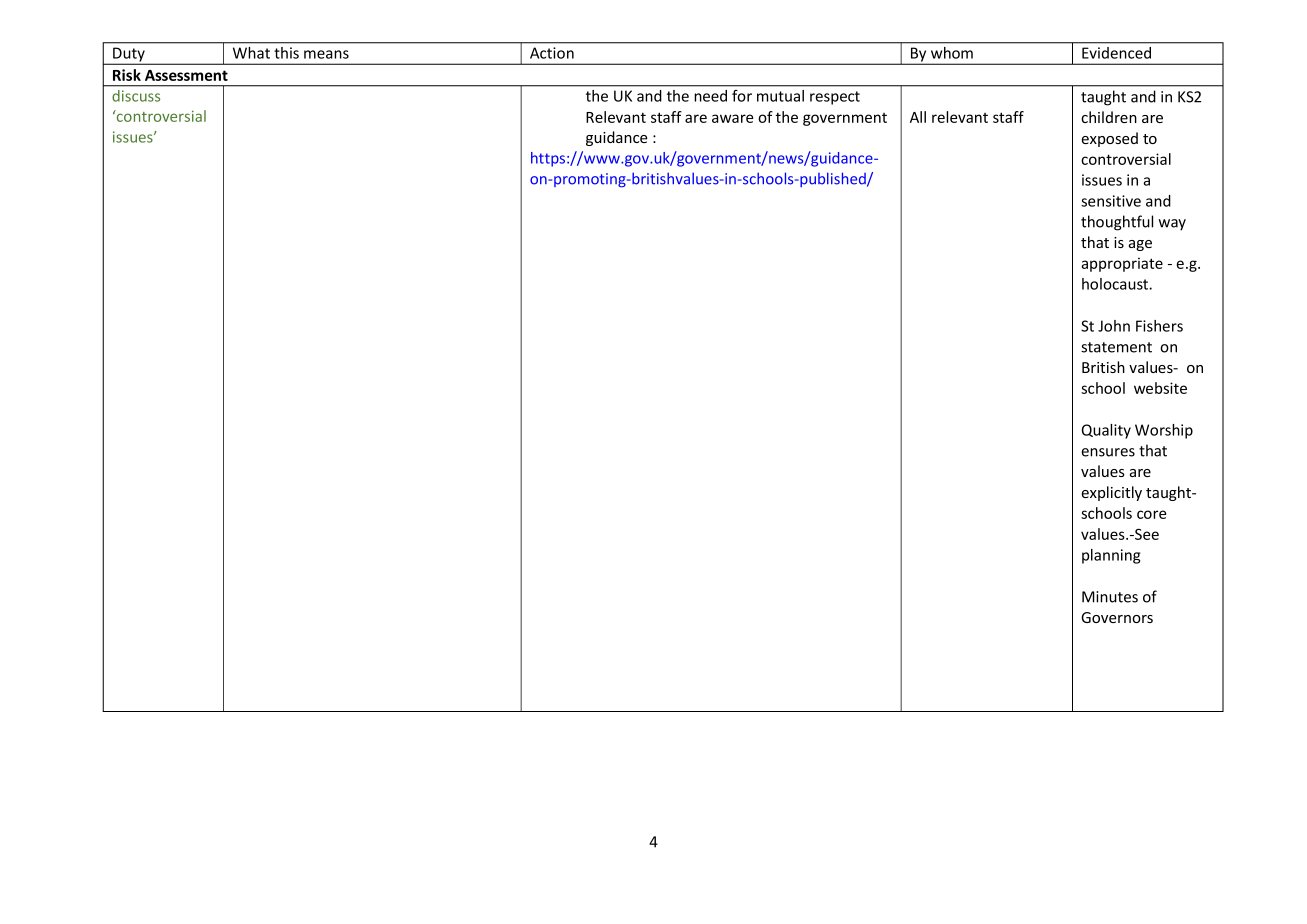  What do you see at coordinates (1117, 617) in the image?
I see `Governors` at bounding box center [1117, 617].
